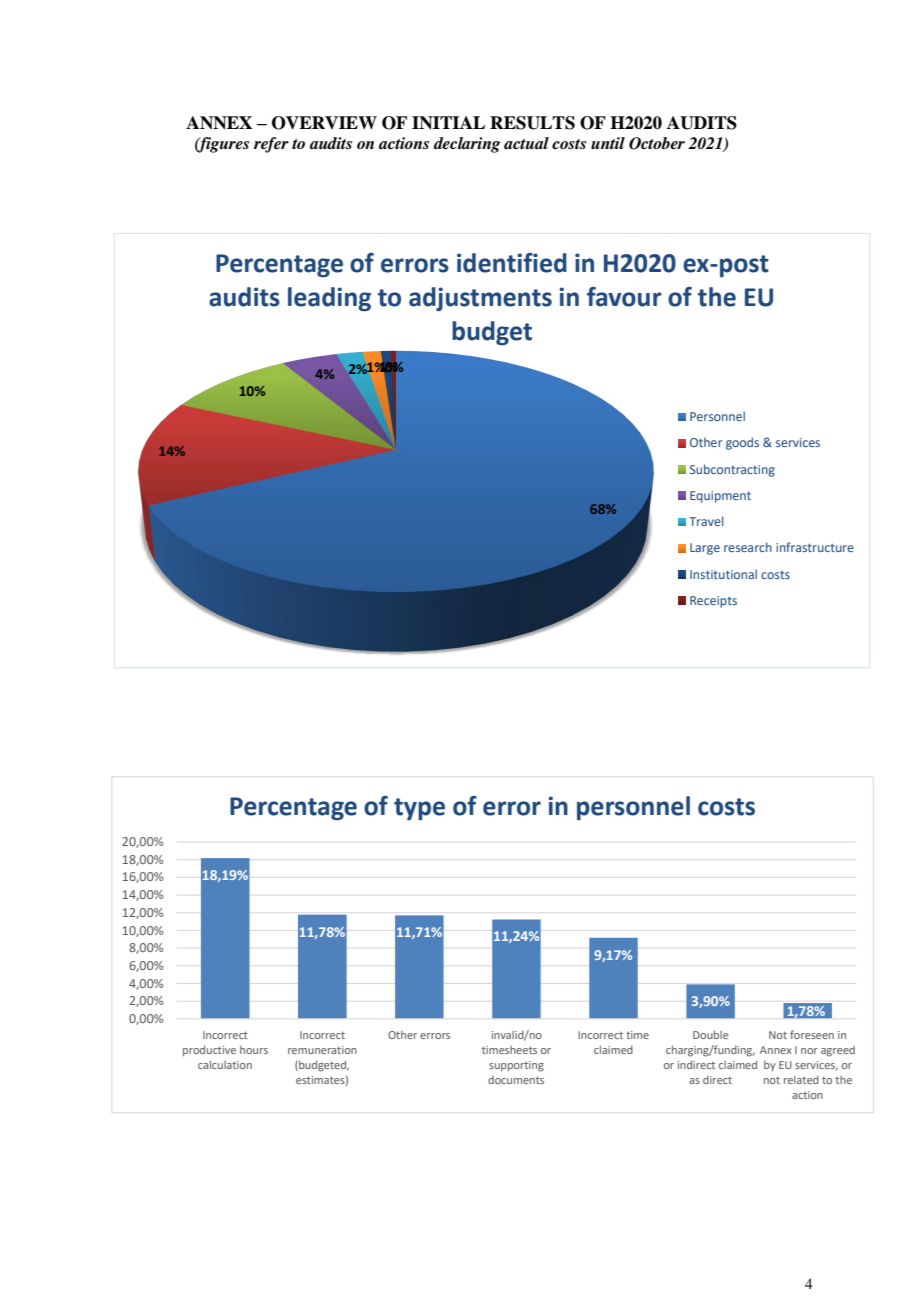 This page has width=924, height=1309. What do you see at coordinates (723, 574) in the page?
I see `Institutional` at bounding box center [723, 574].
